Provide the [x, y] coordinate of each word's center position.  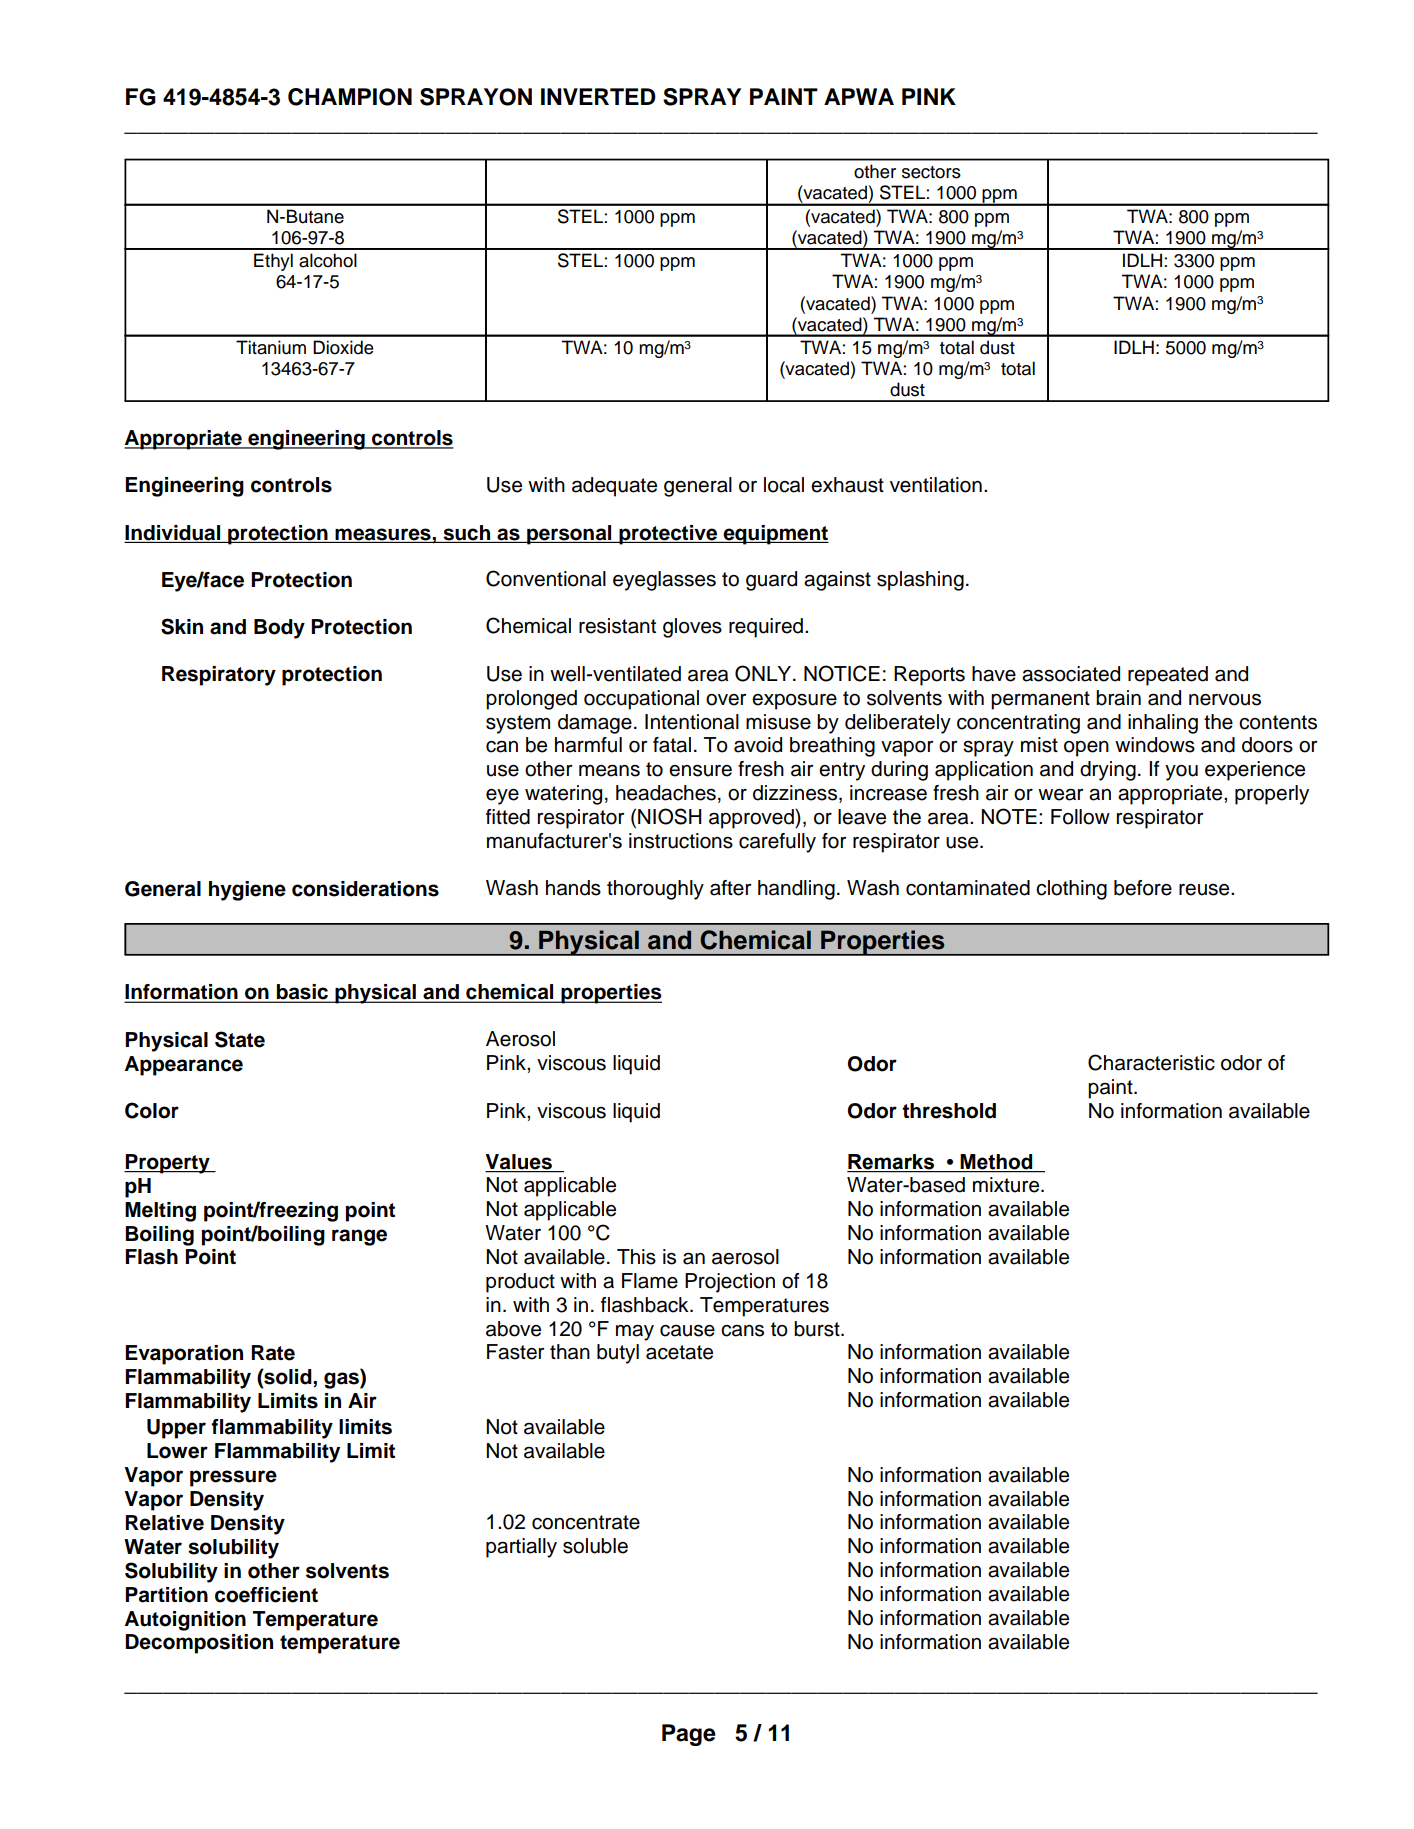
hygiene [247, 891]
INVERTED [598, 96]
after [730, 888]
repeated [1168, 676]
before [1143, 888]
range [359, 1237]
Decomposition [199, 1644]
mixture [1007, 1185]
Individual [172, 533]
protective [668, 535]
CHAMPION [350, 97]
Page [689, 1735]
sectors [931, 172]
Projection [730, 1283]
